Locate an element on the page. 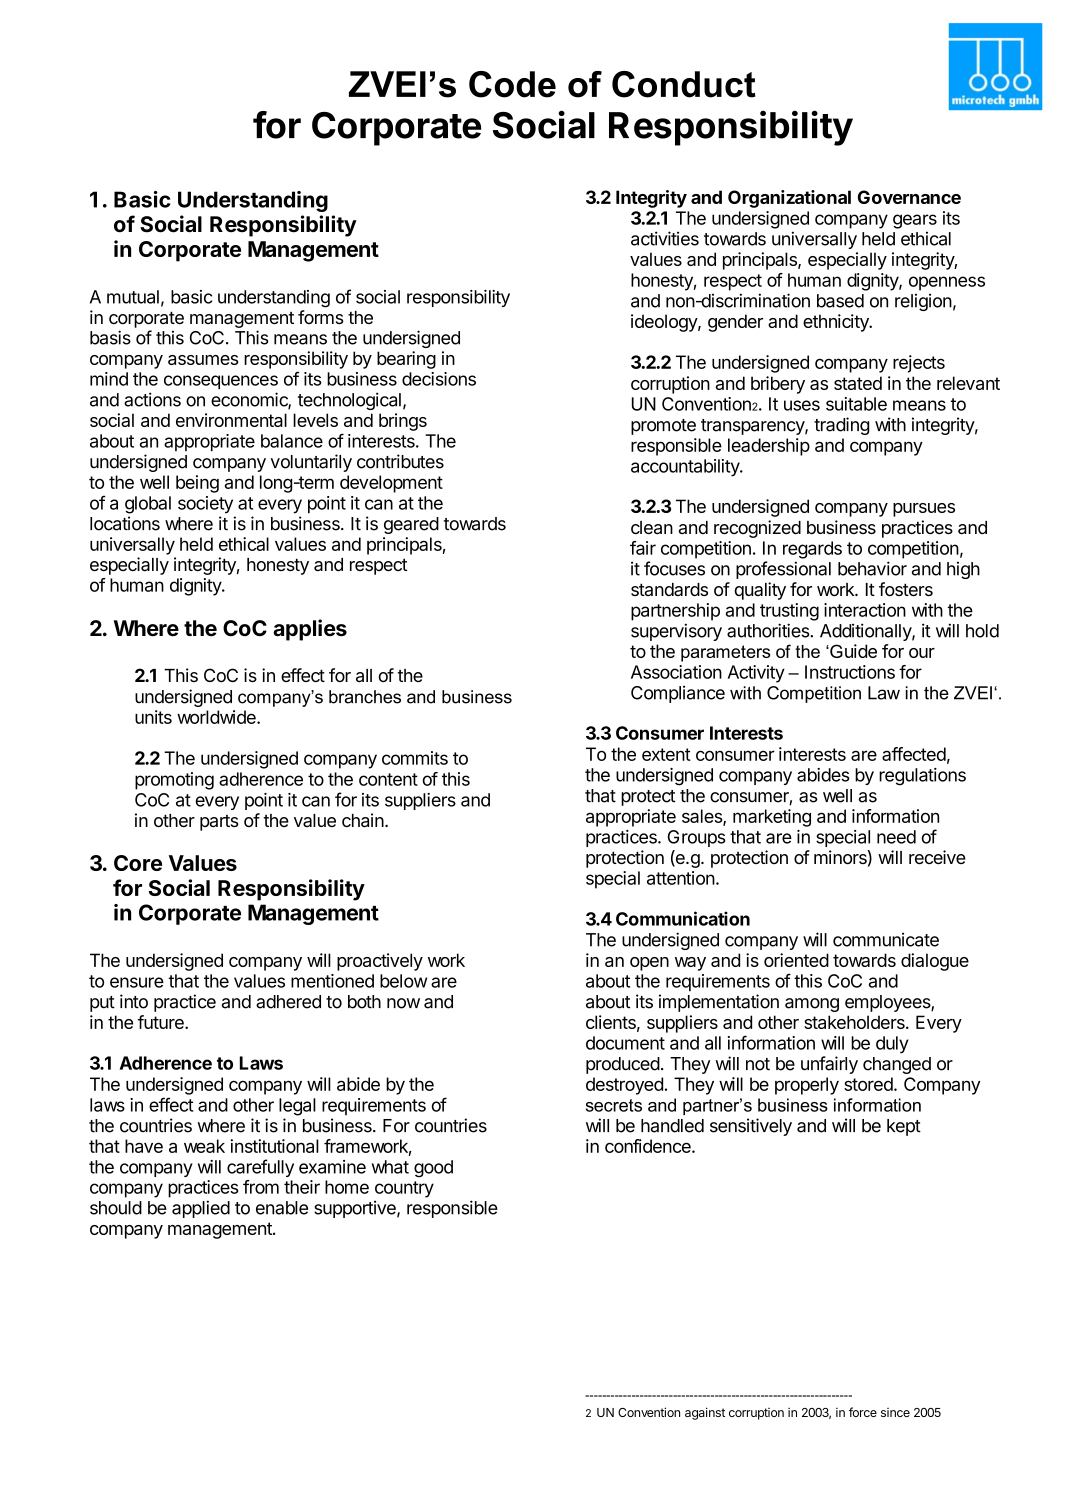 This document has height=1509, width=1067. communicate is located at coordinates (886, 939).
